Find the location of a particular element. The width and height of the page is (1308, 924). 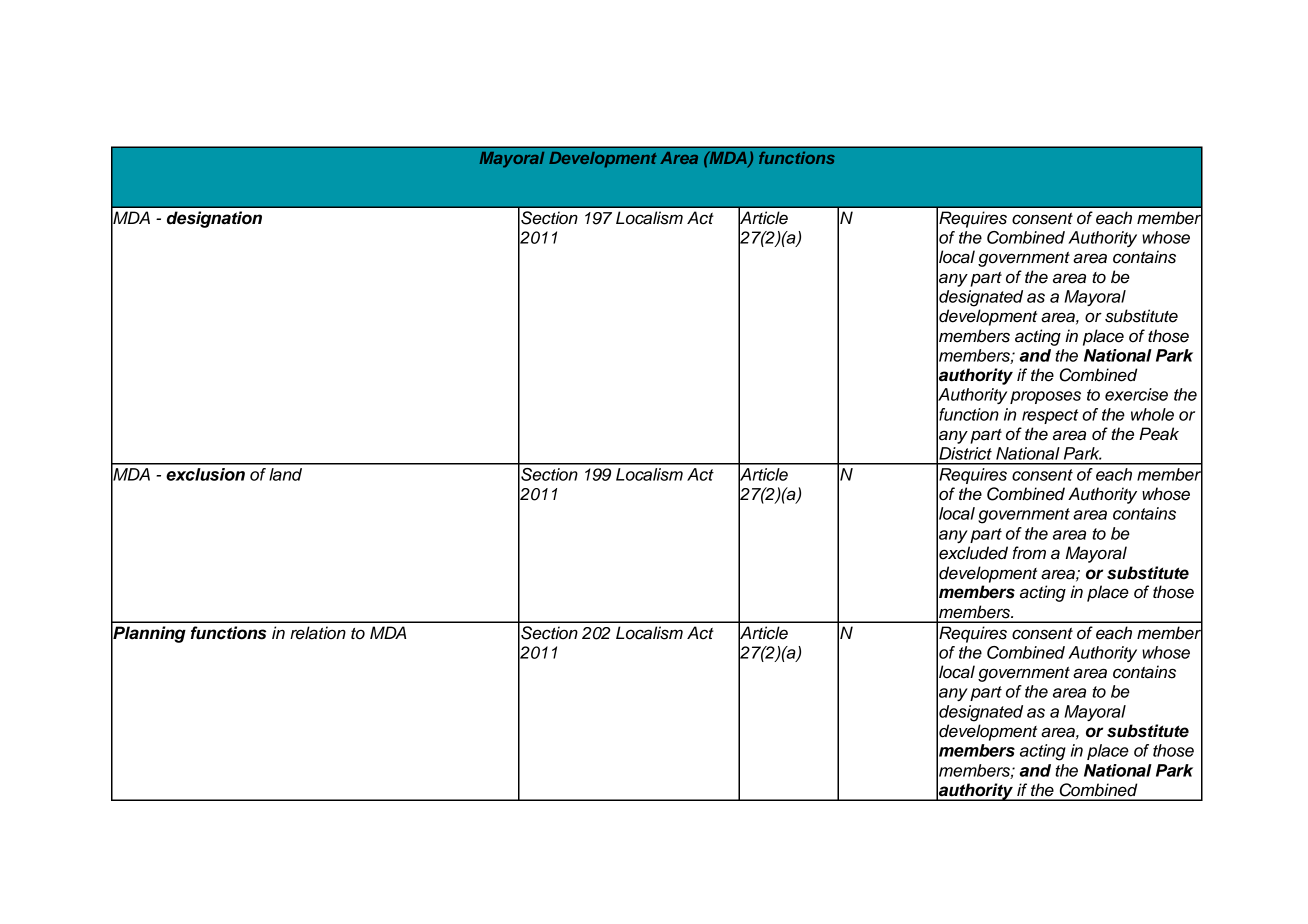

land is located at coordinates (285, 474).
